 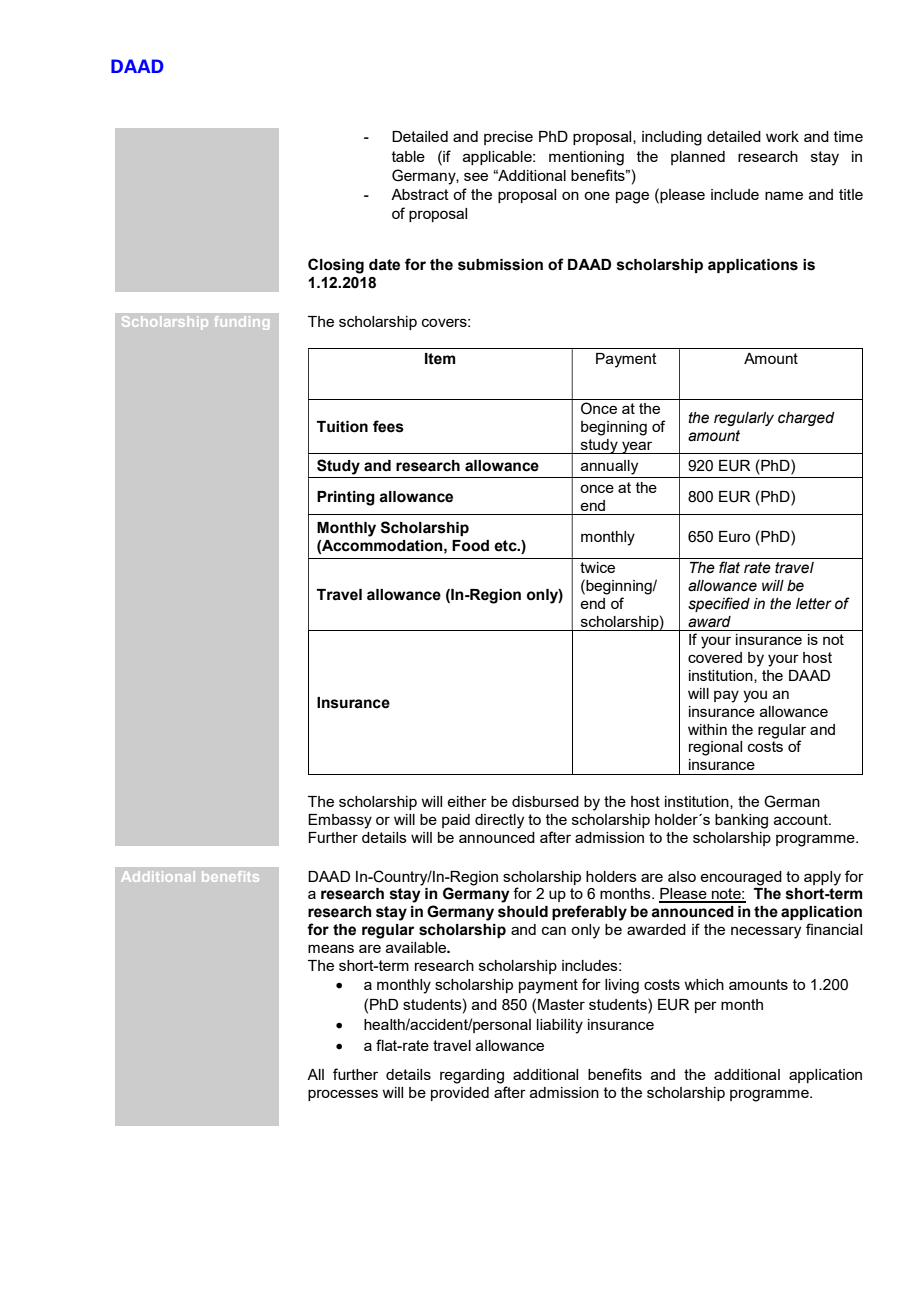 I want to click on charged, so click(x=806, y=419).
